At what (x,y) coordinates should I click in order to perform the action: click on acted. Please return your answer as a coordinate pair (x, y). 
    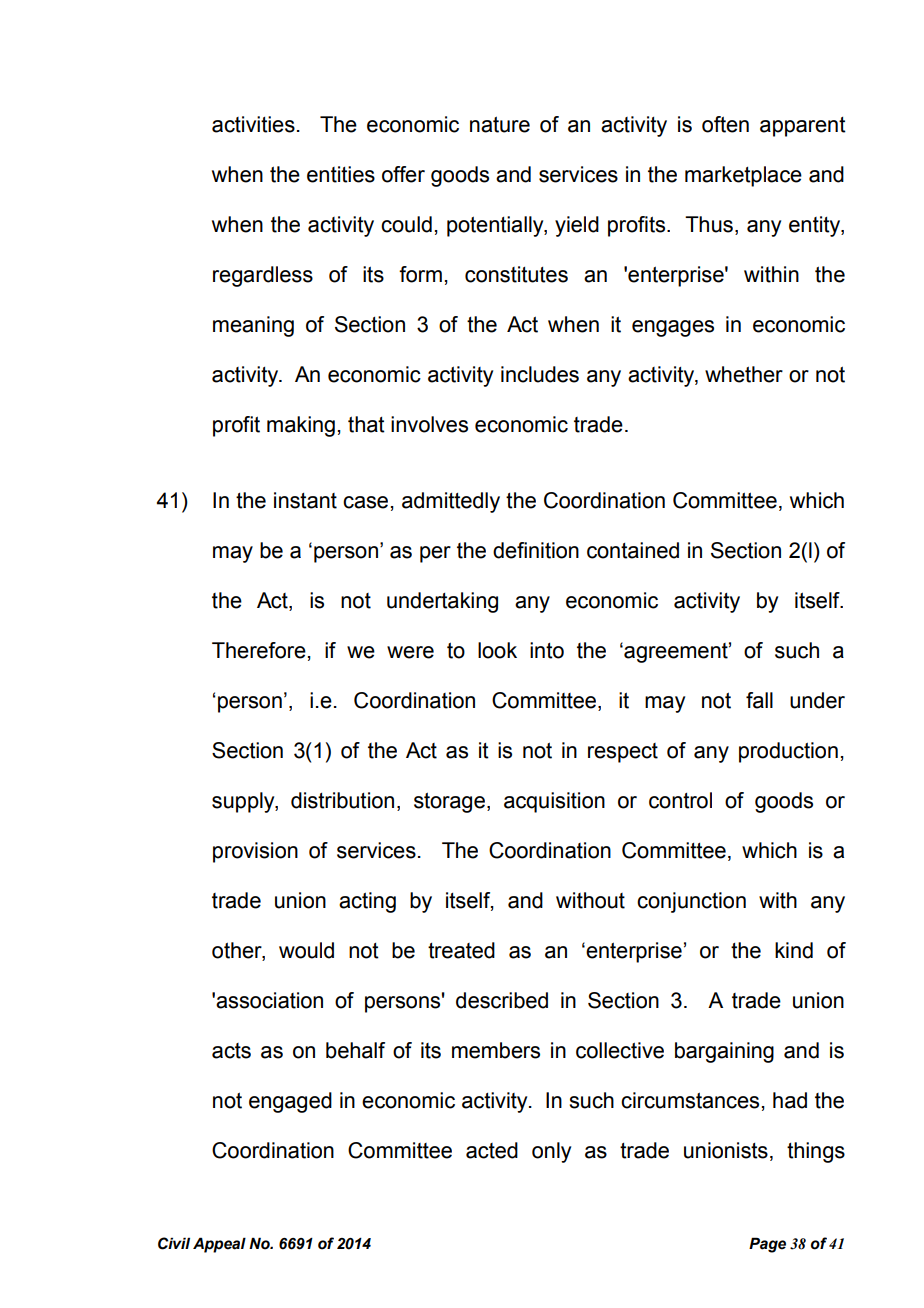
    Looking at the image, I should click on (492, 1150).
